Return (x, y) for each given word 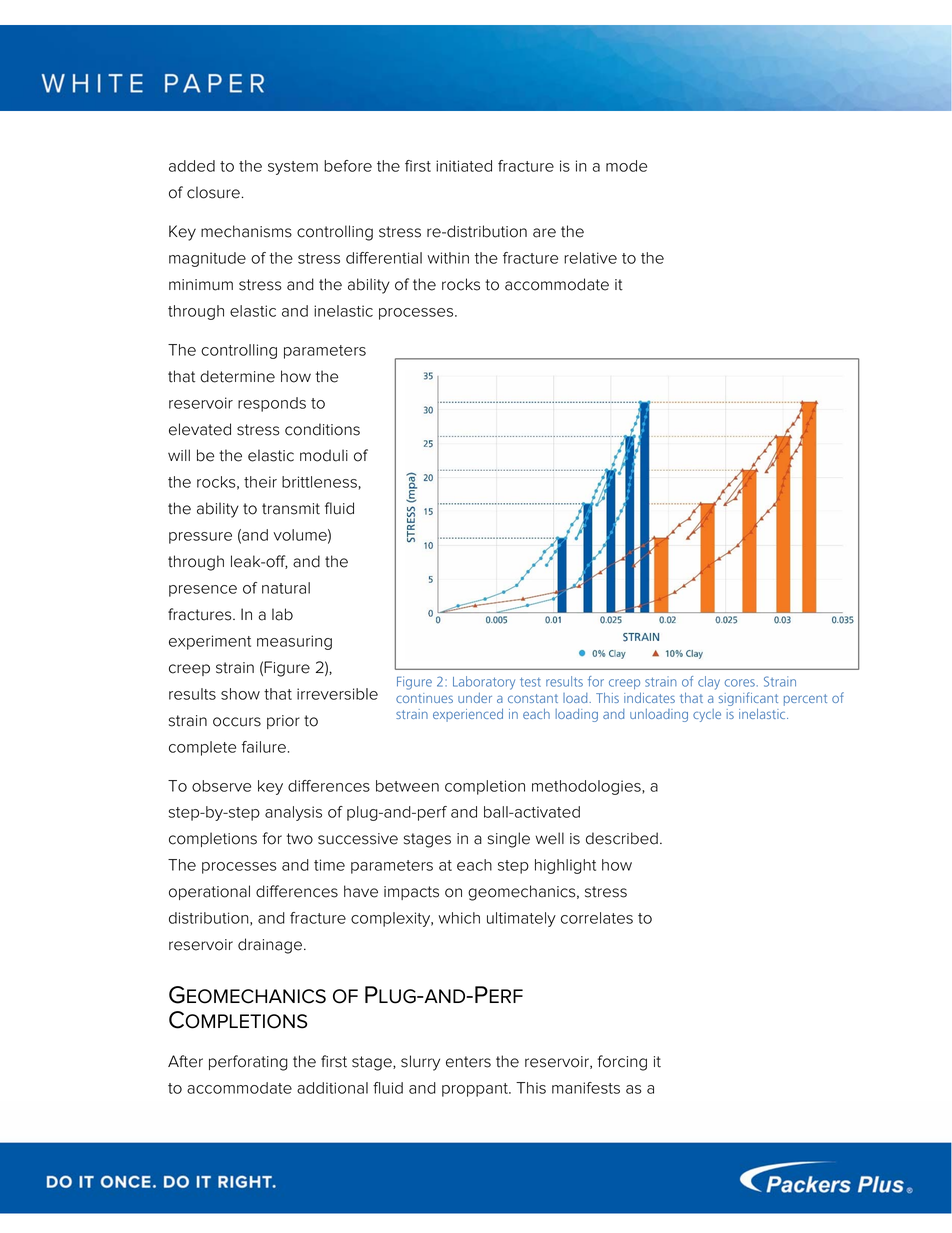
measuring (294, 642)
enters (468, 1062)
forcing (622, 1063)
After (185, 1061)
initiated (464, 166)
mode (626, 166)
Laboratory (484, 683)
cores (740, 683)
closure (213, 192)
